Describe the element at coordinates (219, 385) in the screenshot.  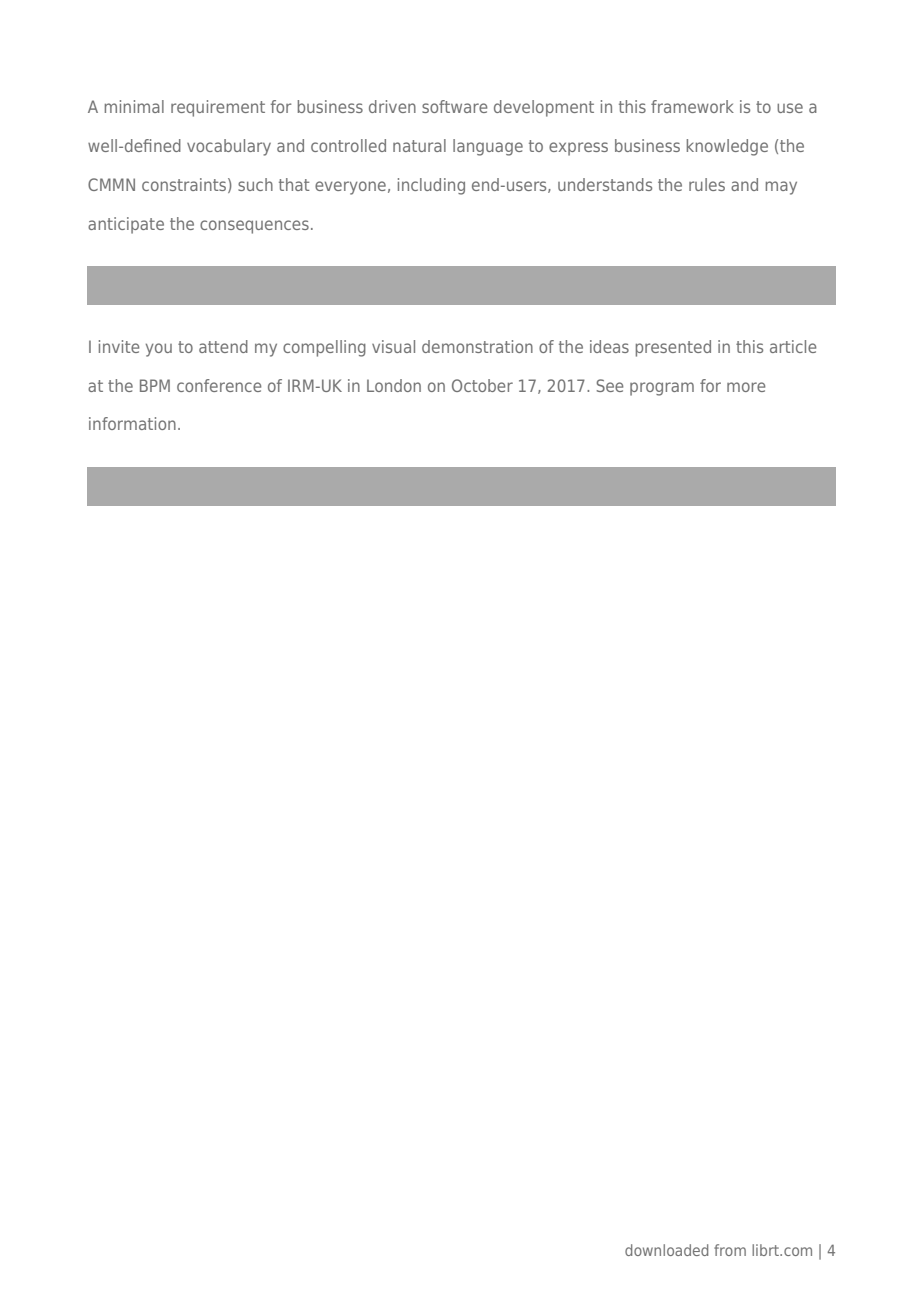
I see `conference` at that location.
